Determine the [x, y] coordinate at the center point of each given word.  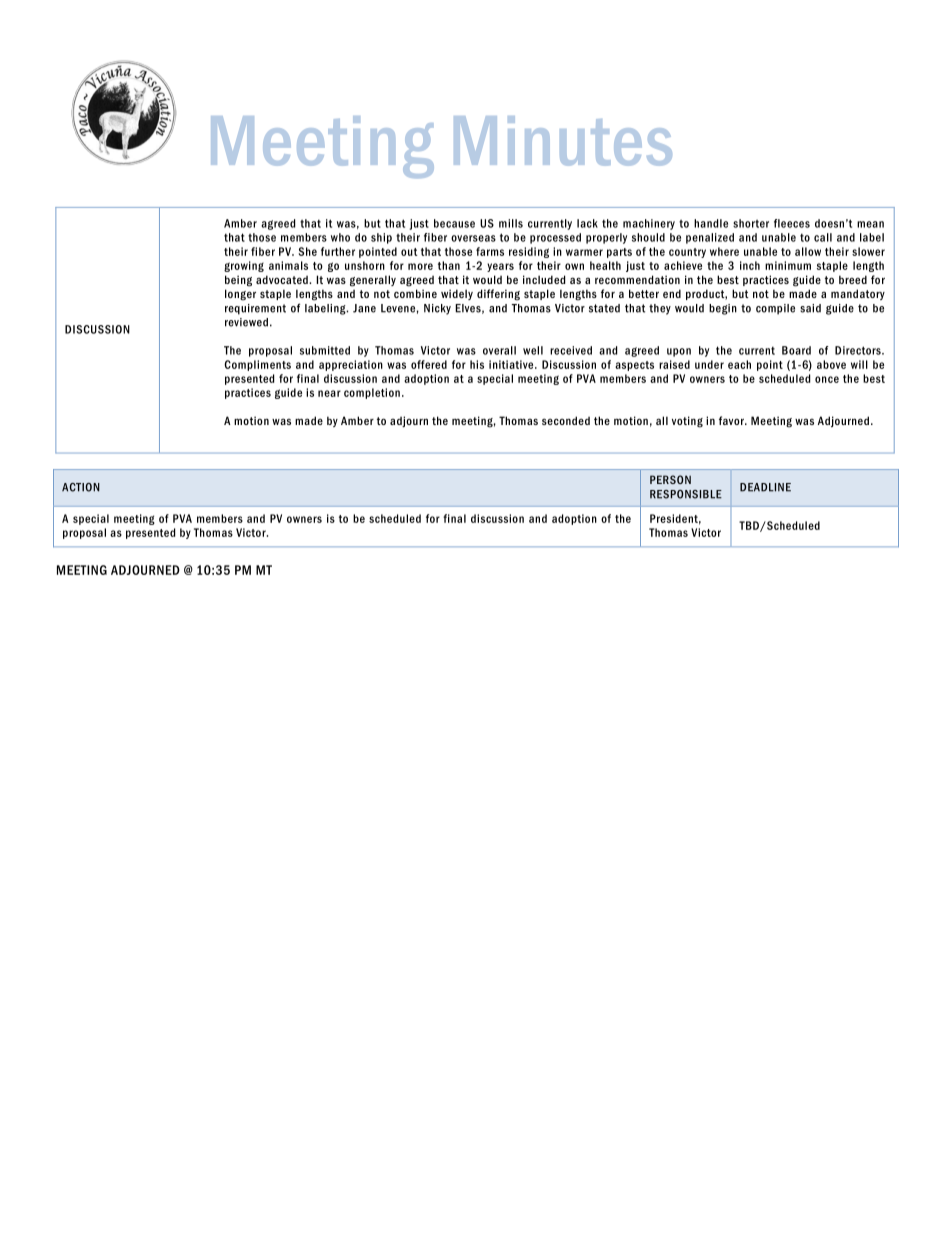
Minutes [563, 141]
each [739, 364]
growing [244, 266]
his [477, 364]
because [454, 223]
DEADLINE [765, 487]
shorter [751, 223]
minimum [788, 265]
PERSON [670, 479]
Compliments [257, 365]
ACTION [81, 487]
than [449, 265]
